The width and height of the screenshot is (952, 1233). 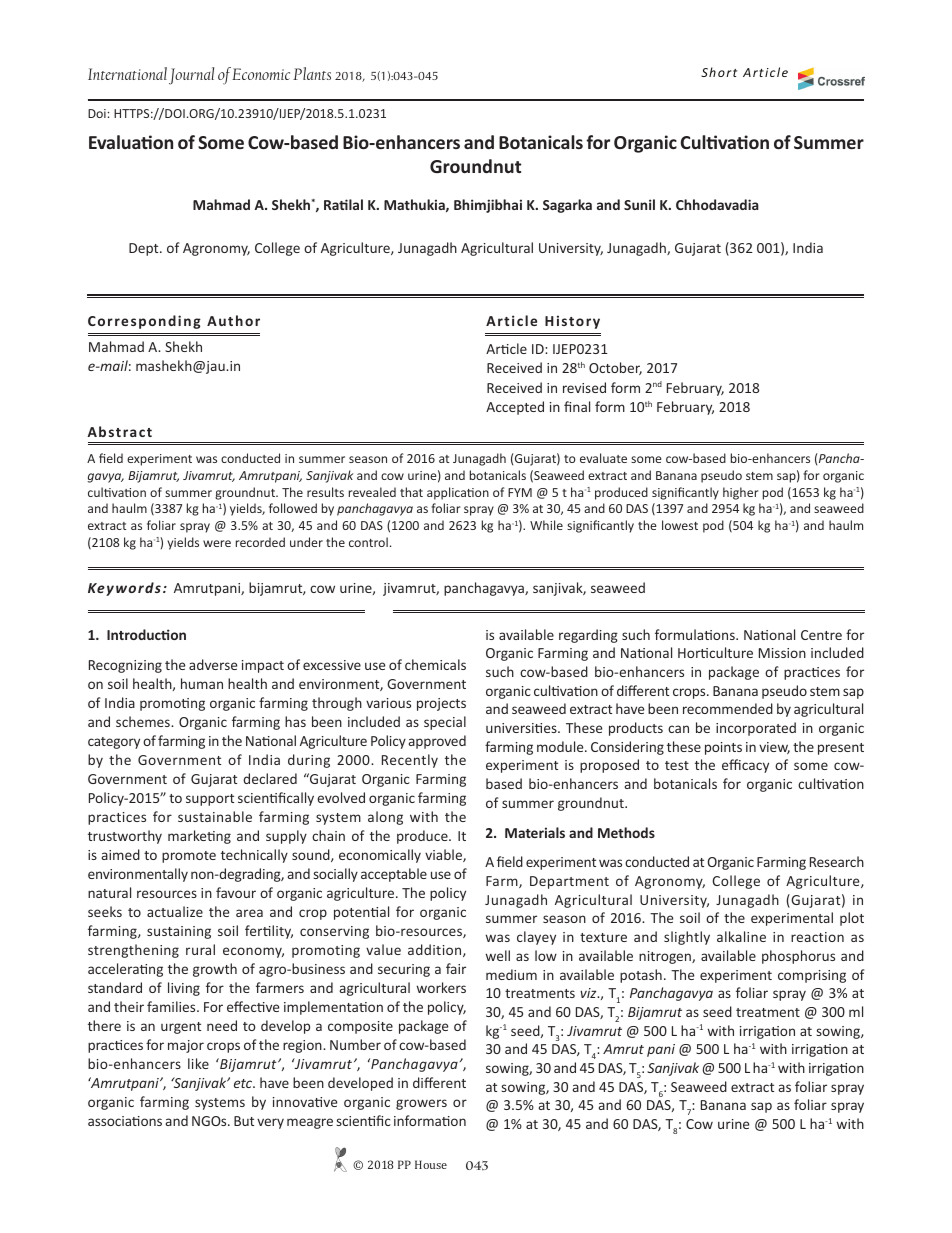 I want to click on growers, so click(x=421, y=1104).
